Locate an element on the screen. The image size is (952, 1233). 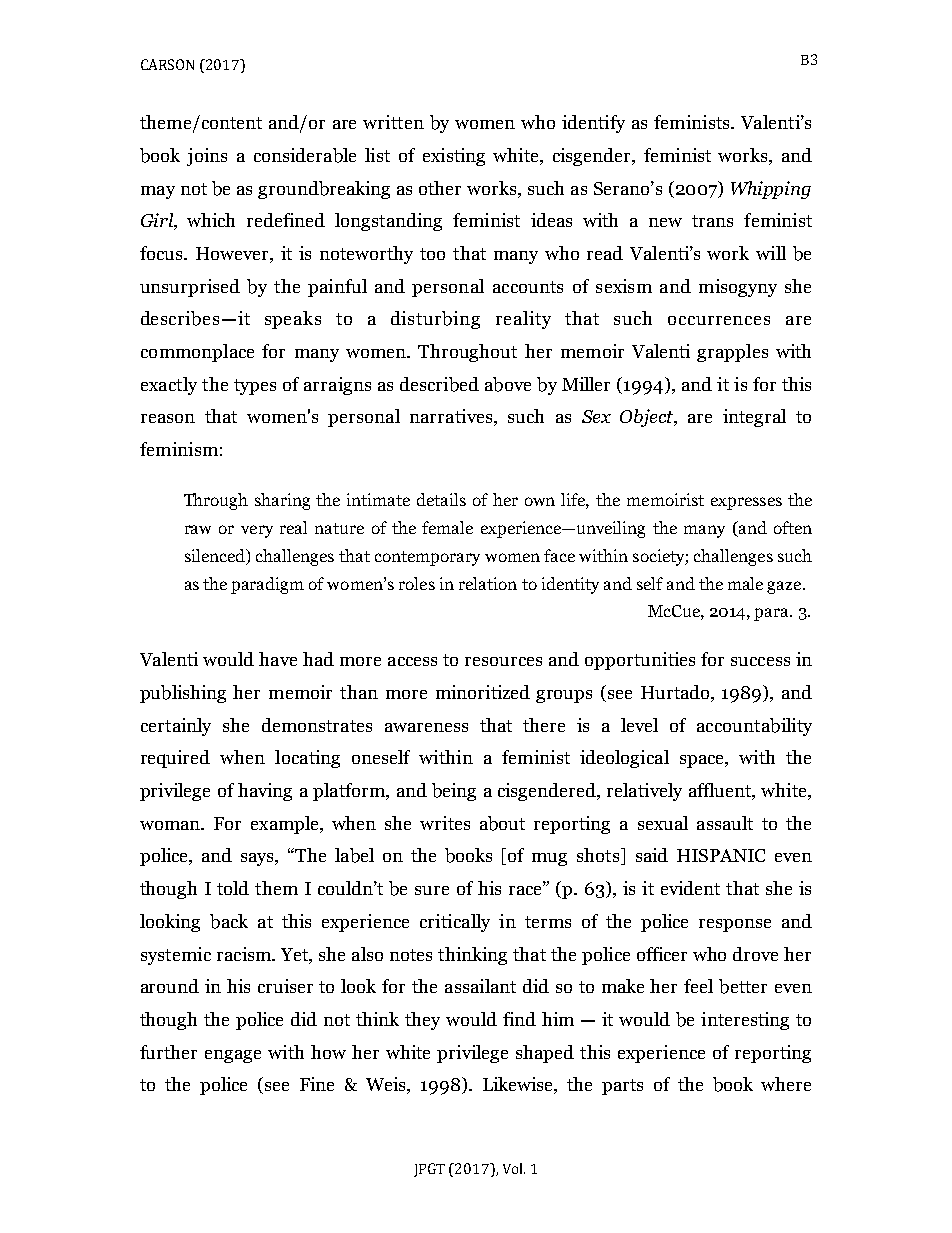
joins is located at coordinates (207, 157).
